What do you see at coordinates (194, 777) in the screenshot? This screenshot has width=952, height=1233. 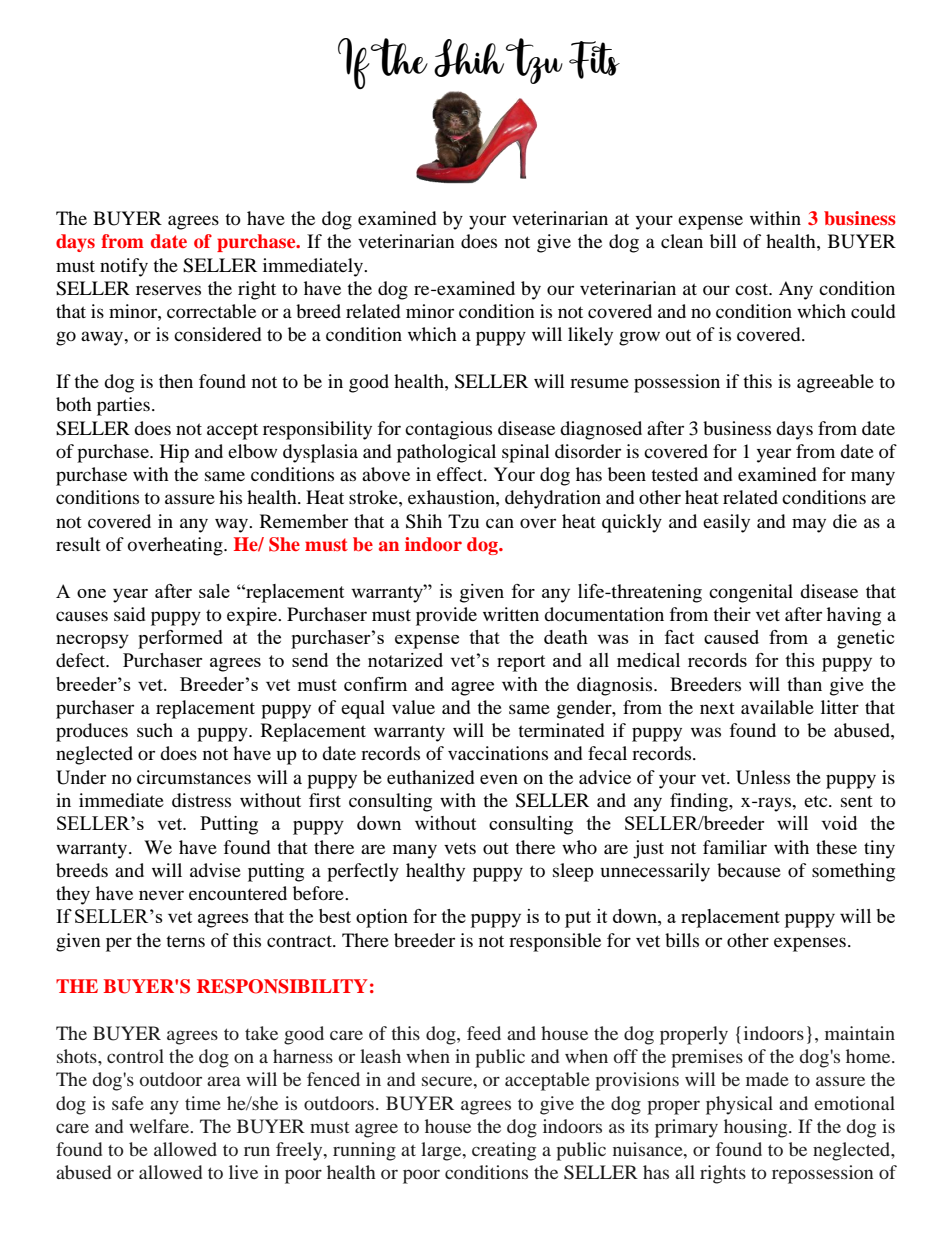 I see `circumstances` at bounding box center [194, 777].
